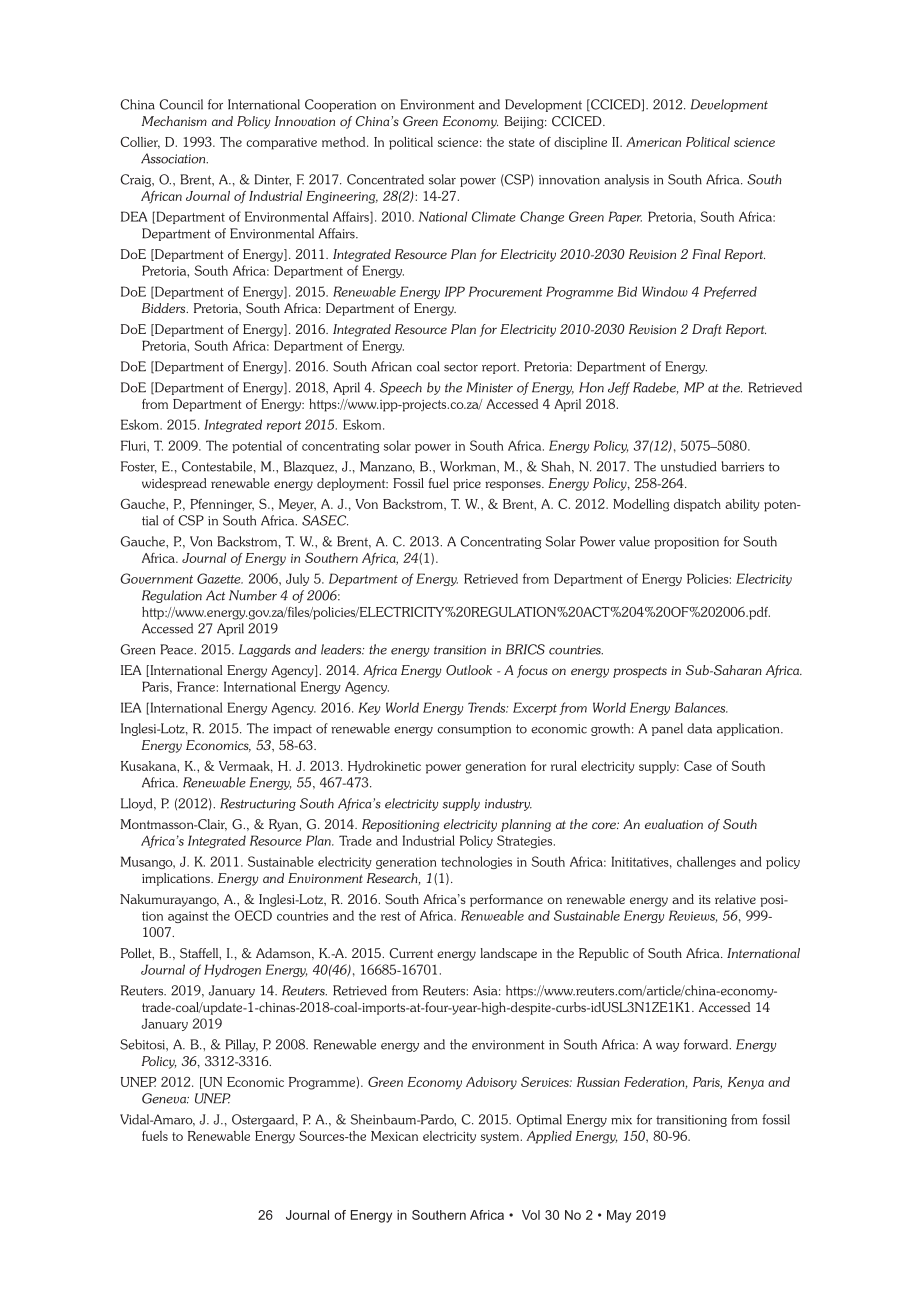  I want to click on American, so click(653, 142).
